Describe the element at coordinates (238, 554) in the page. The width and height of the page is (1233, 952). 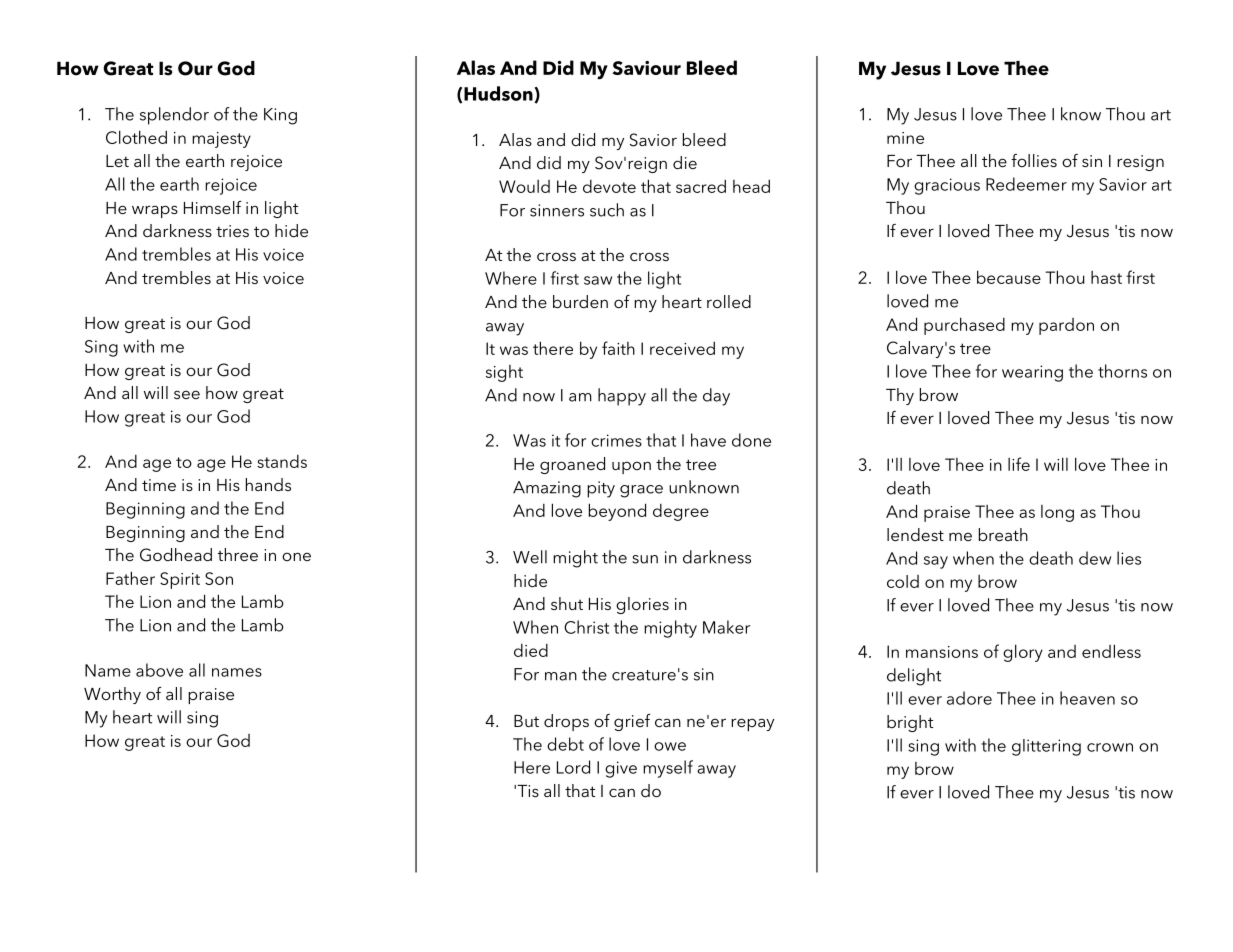
I see `three` at that location.
